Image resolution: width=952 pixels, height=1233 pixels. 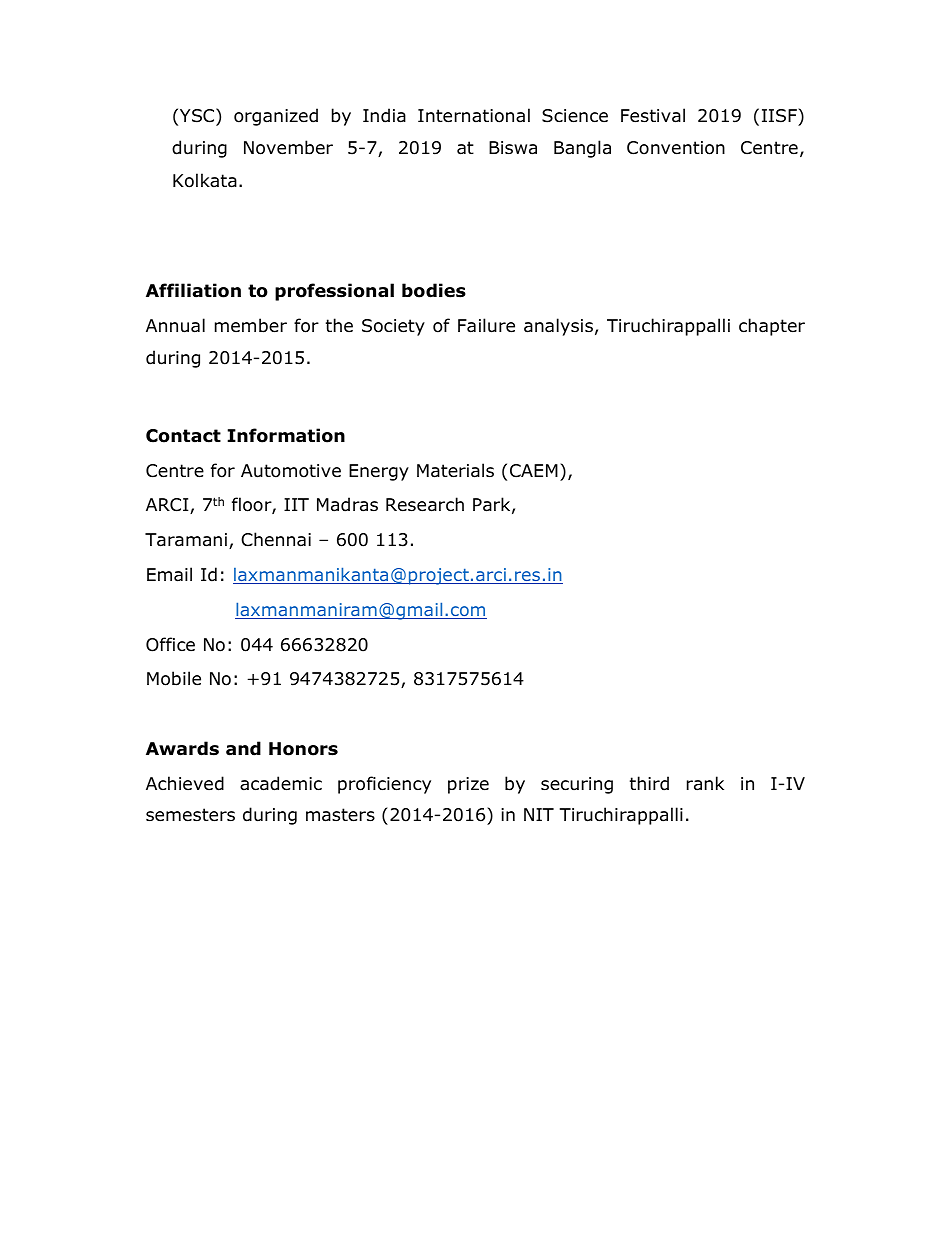 What do you see at coordinates (425, 504) in the document?
I see `Research` at bounding box center [425, 504].
